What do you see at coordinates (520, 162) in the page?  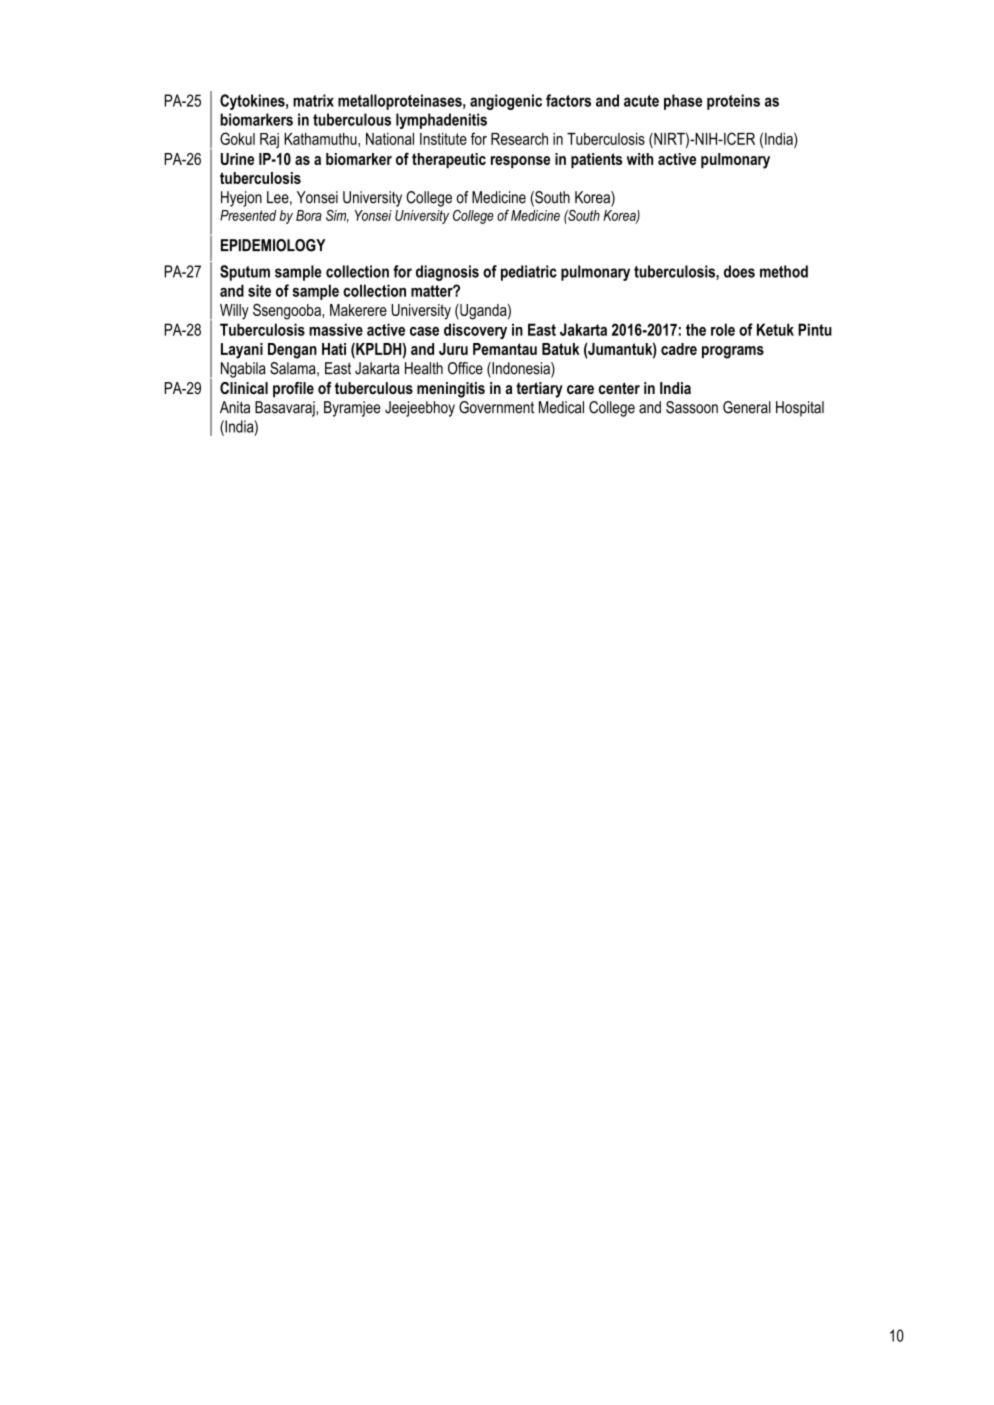 I see `response` at bounding box center [520, 162].
